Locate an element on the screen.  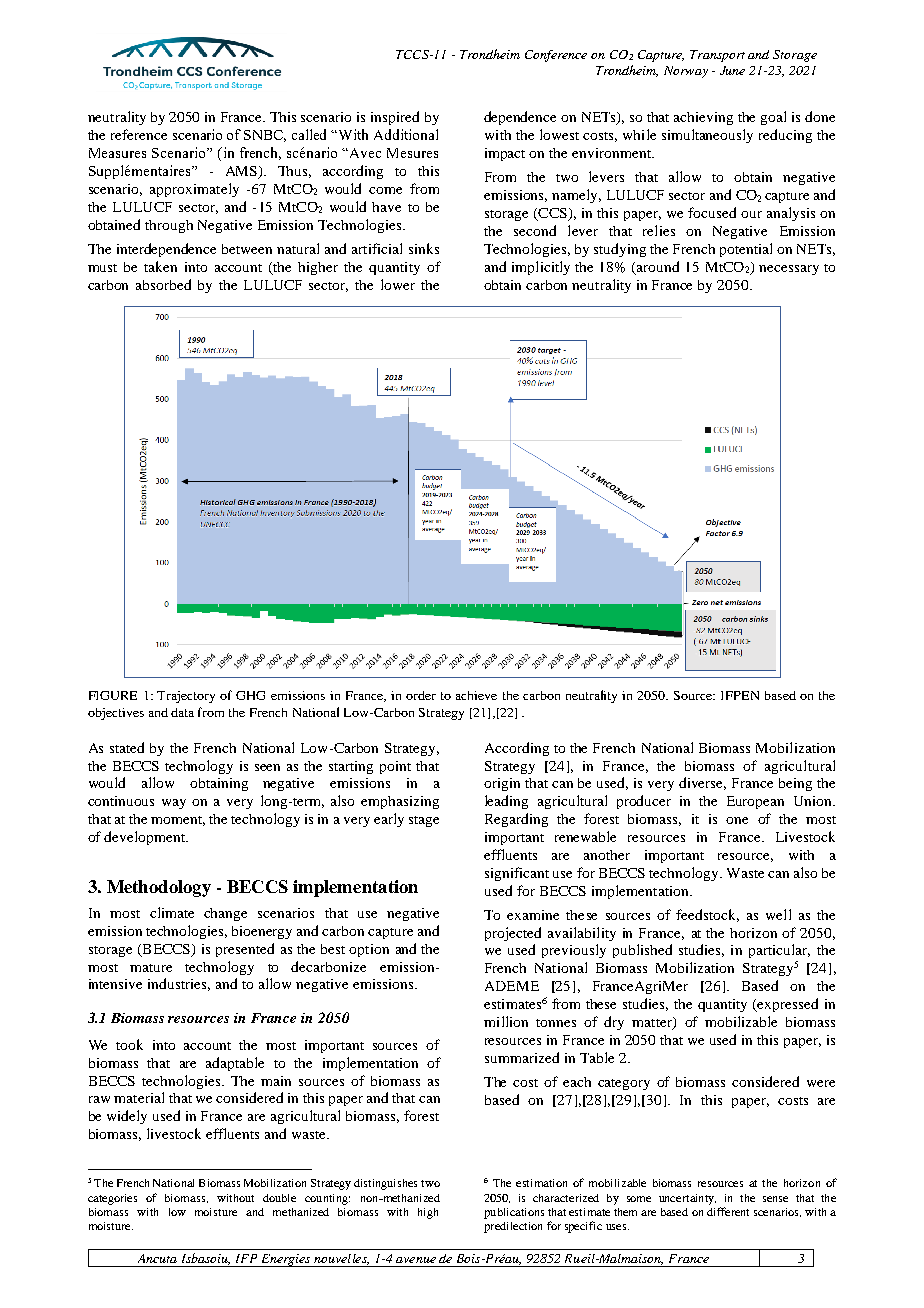
categories is located at coordinates (112, 1199).
